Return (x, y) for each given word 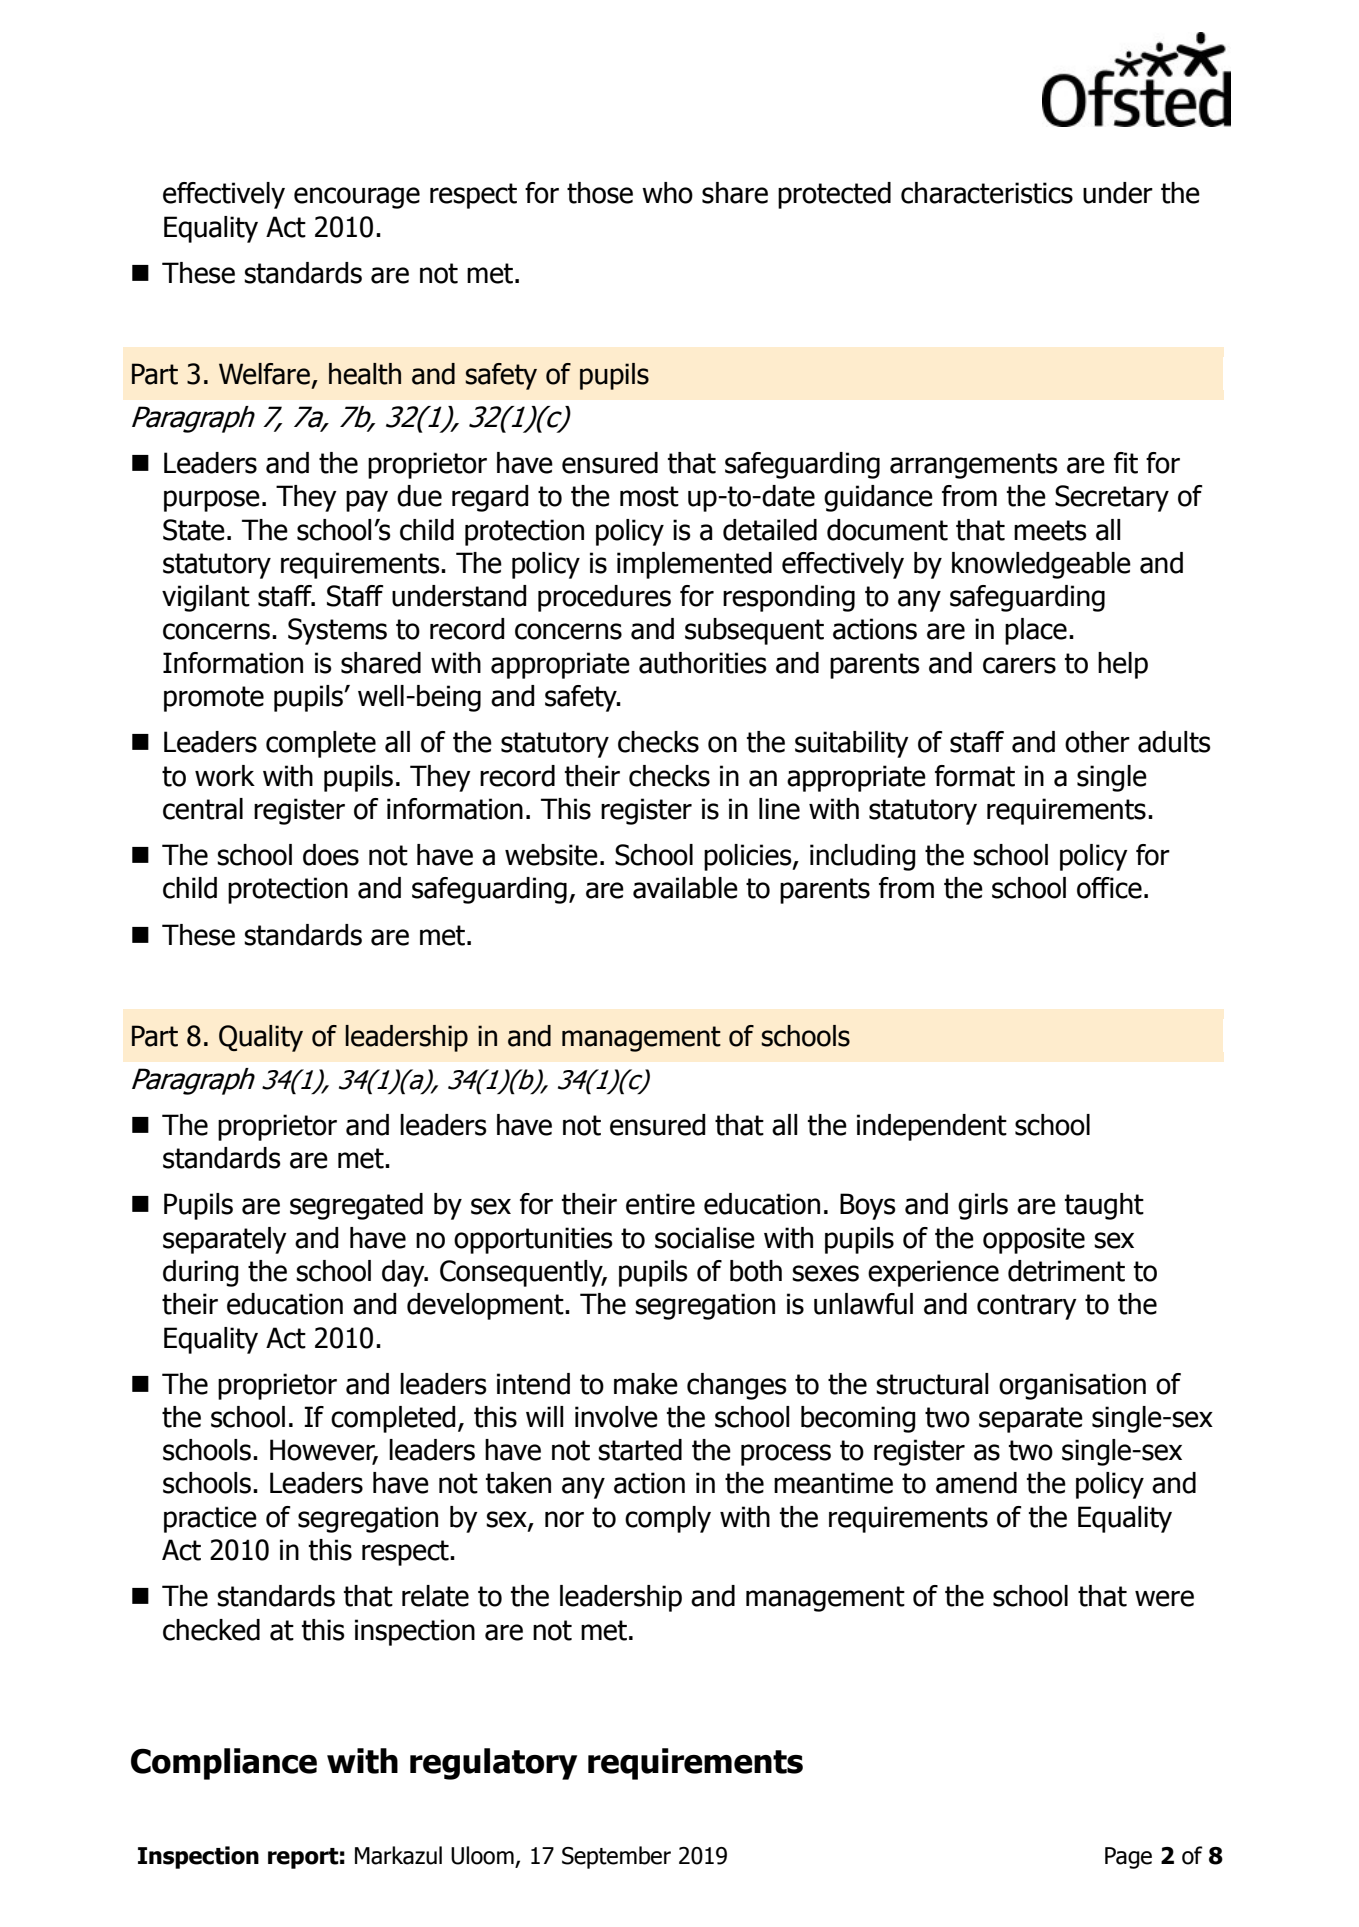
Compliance (224, 1764)
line (779, 809)
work (225, 776)
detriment (1066, 1271)
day (404, 1273)
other (1097, 742)
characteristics (987, 193)
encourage (357, 198)
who (667, 193)
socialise (705, 1238)
